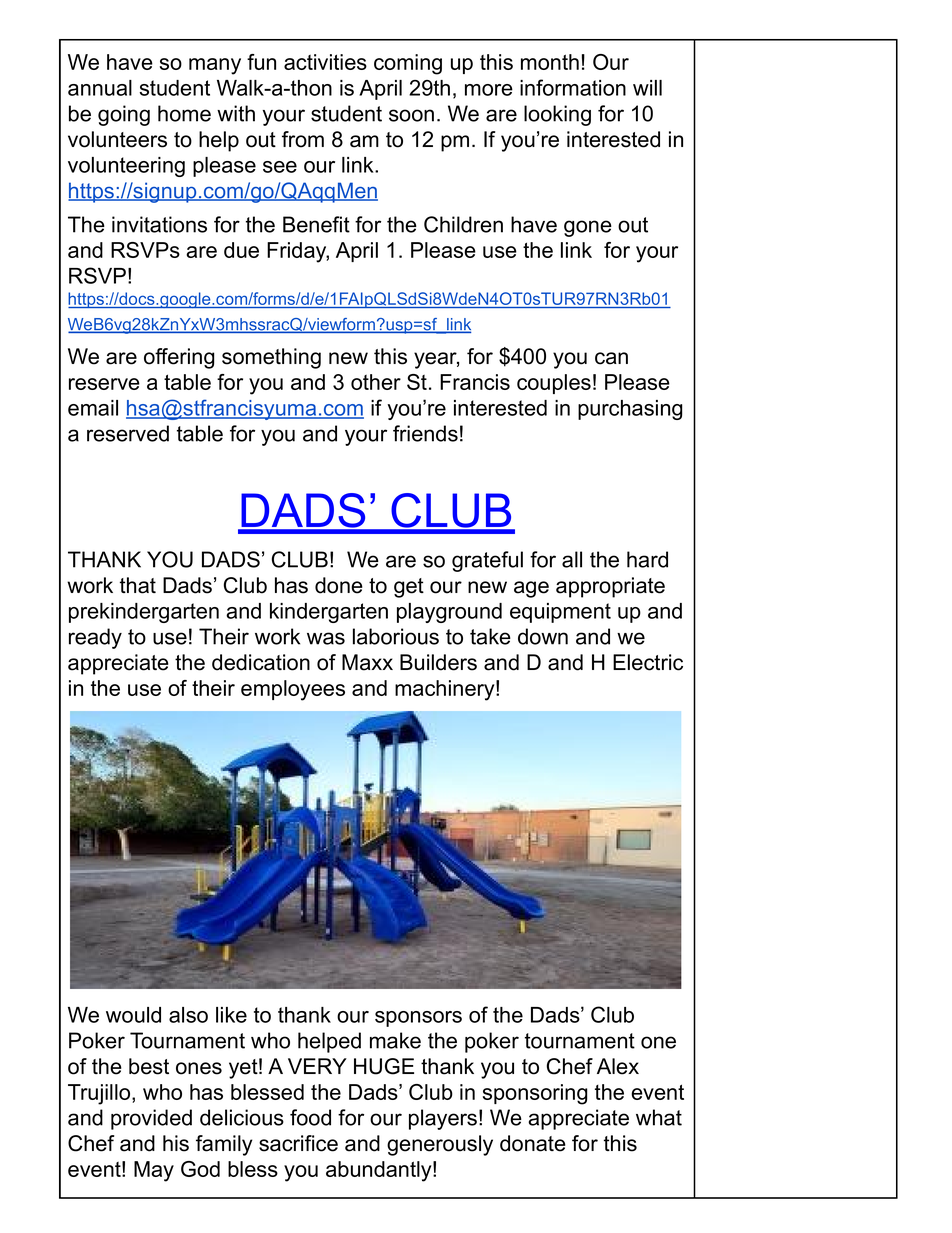  What do you see at coordinates (418, 1019) in the document?
I see `sponsors` at bounding box center [418, 1019].
